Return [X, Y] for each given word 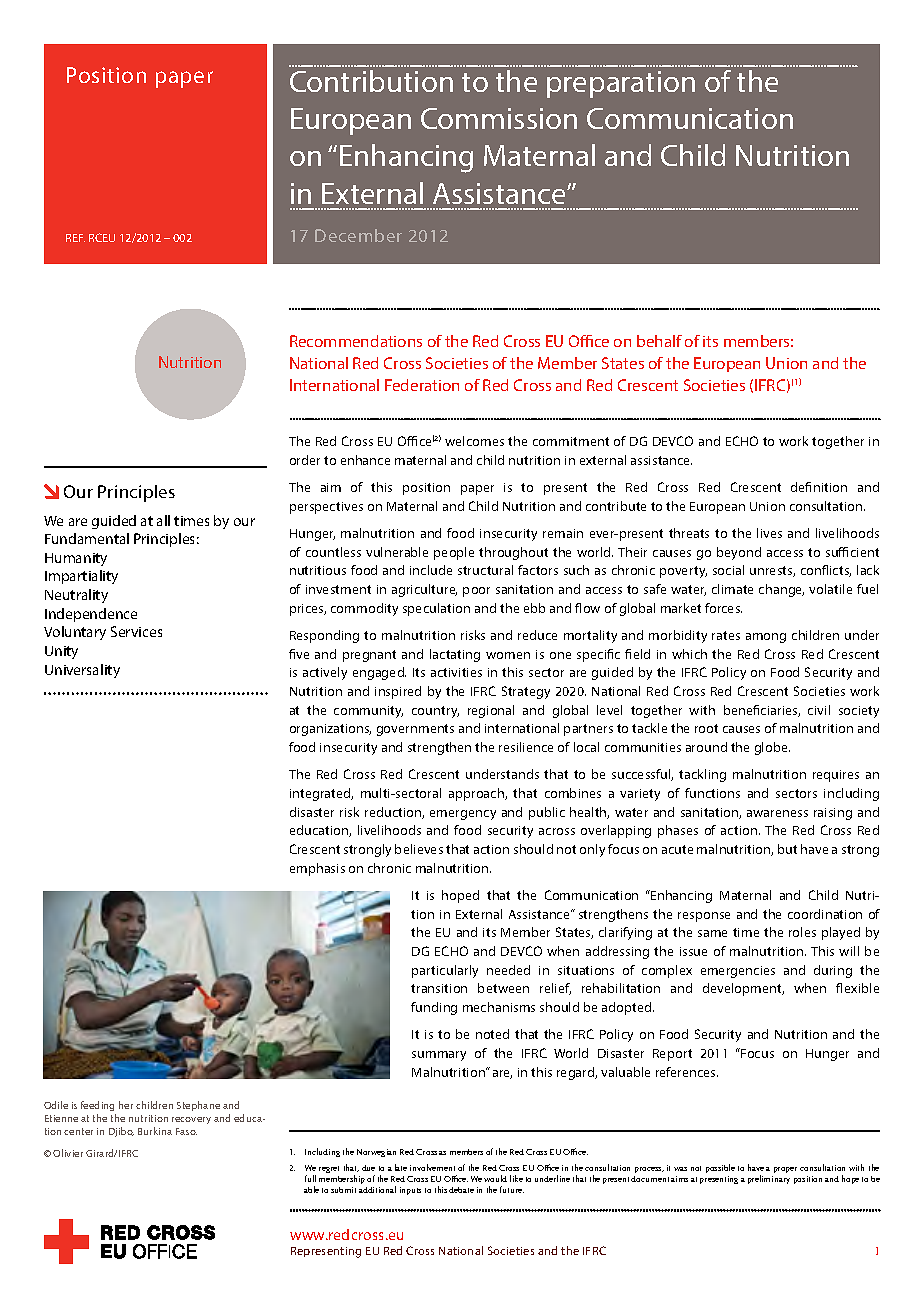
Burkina [155, 1131]
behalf [659, 341]
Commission [499, 118]
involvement [432, 1167]
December [358, 235]
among [766, 638]
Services [136, 631]
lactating [455, 655]
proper [785, 1170]
